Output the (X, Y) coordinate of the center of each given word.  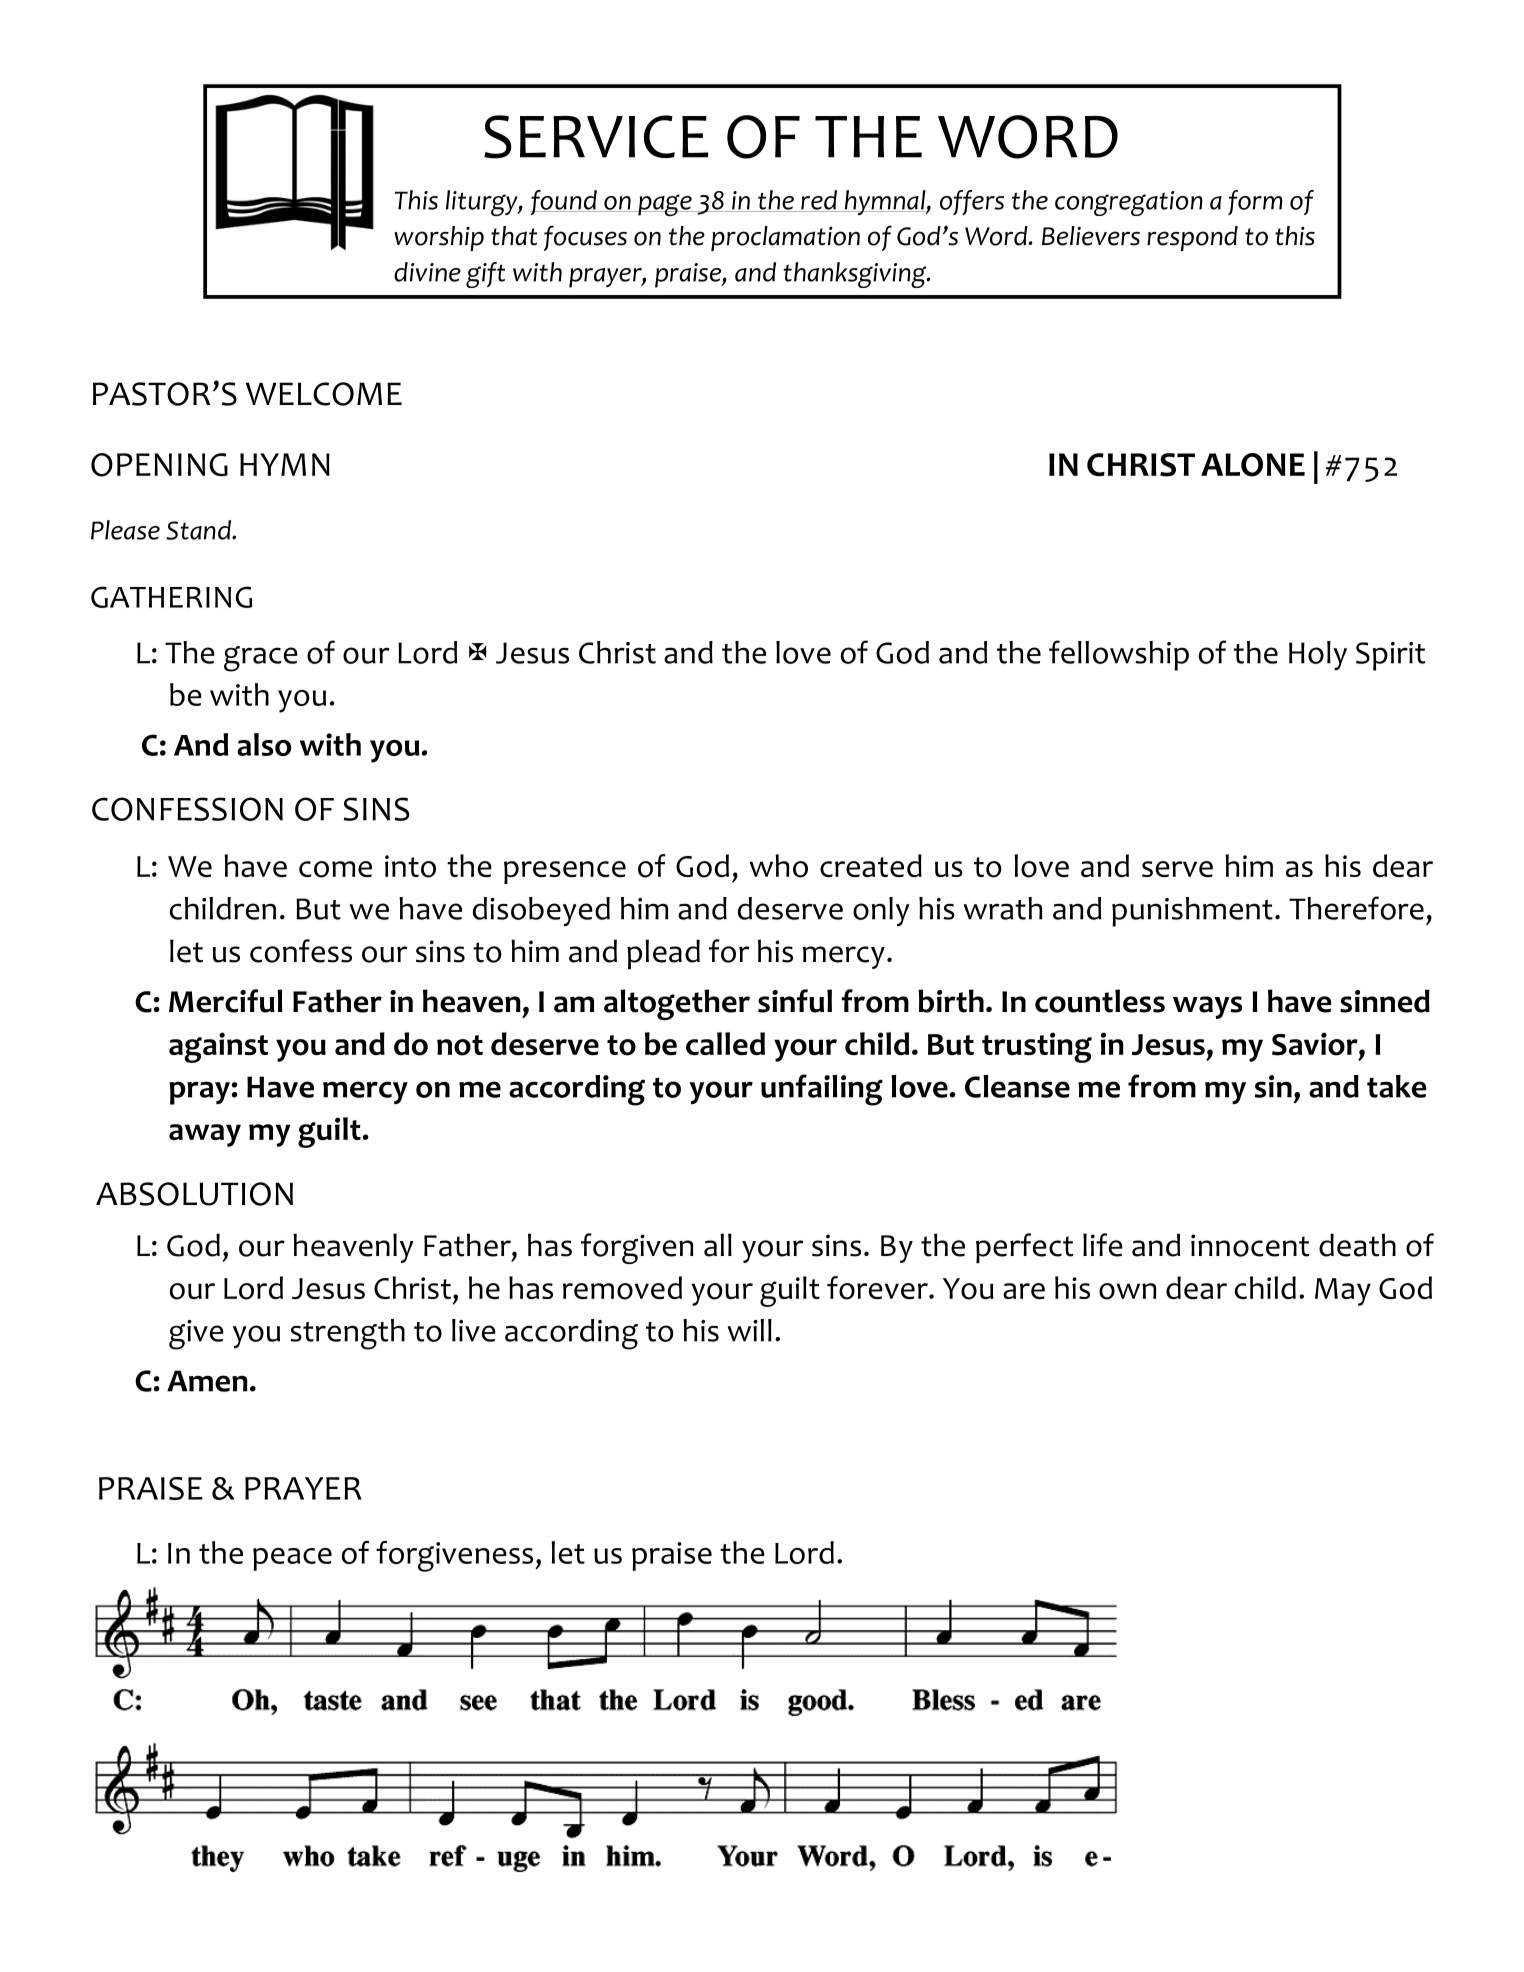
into (410, 866)
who (779, 866)
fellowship (1119, 655)
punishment (1192, 912)
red (819, 201)
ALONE (1253, 465)
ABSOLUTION (194, 1194)
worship (439, 238)
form (1255, 202)
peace (292, 1559)
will (750, 1330)
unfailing (822, 1090)
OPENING (159, 465)
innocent (1250, 1245)
